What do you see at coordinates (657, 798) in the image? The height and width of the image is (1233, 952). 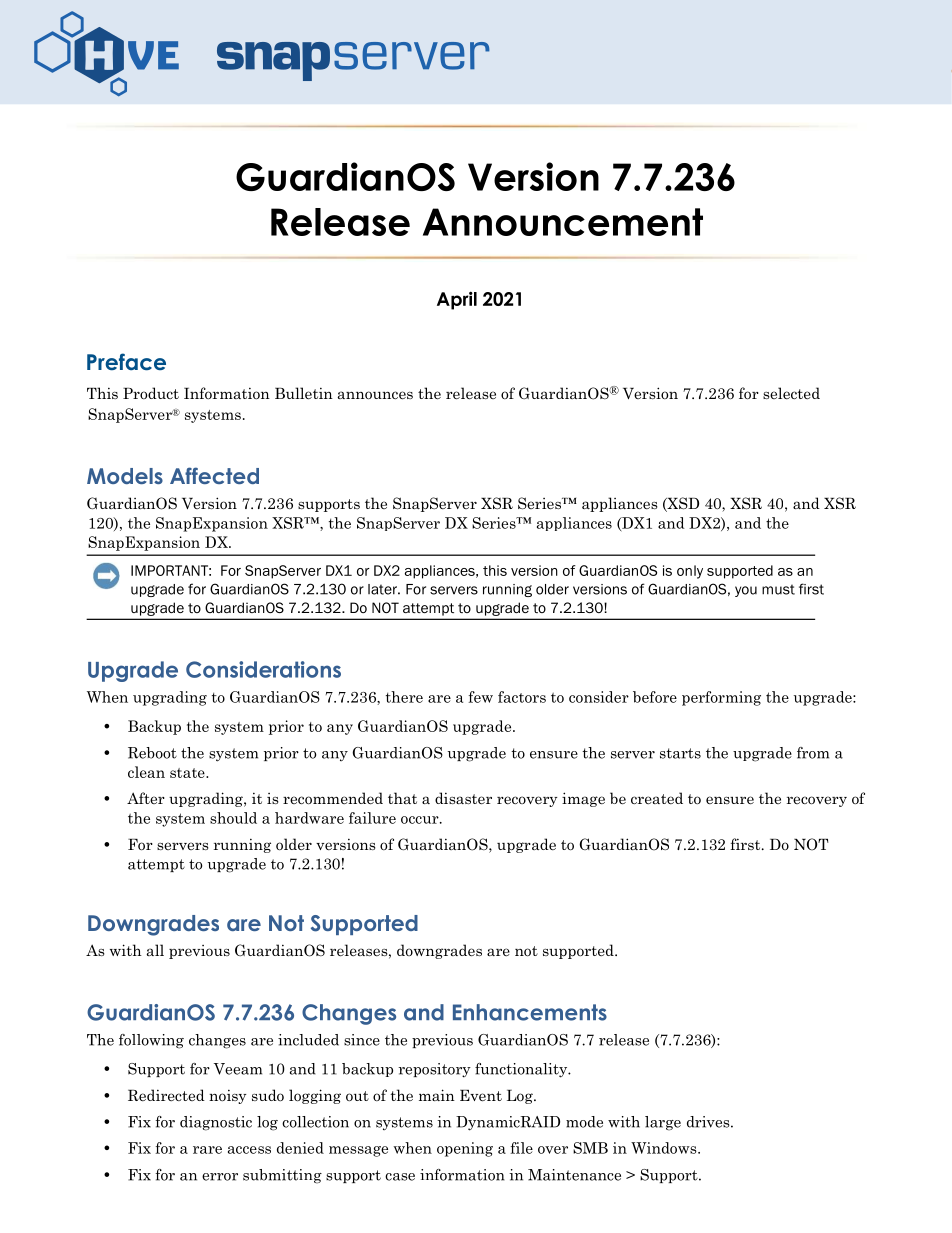 I see `created` at bounding box center [657, 798].
